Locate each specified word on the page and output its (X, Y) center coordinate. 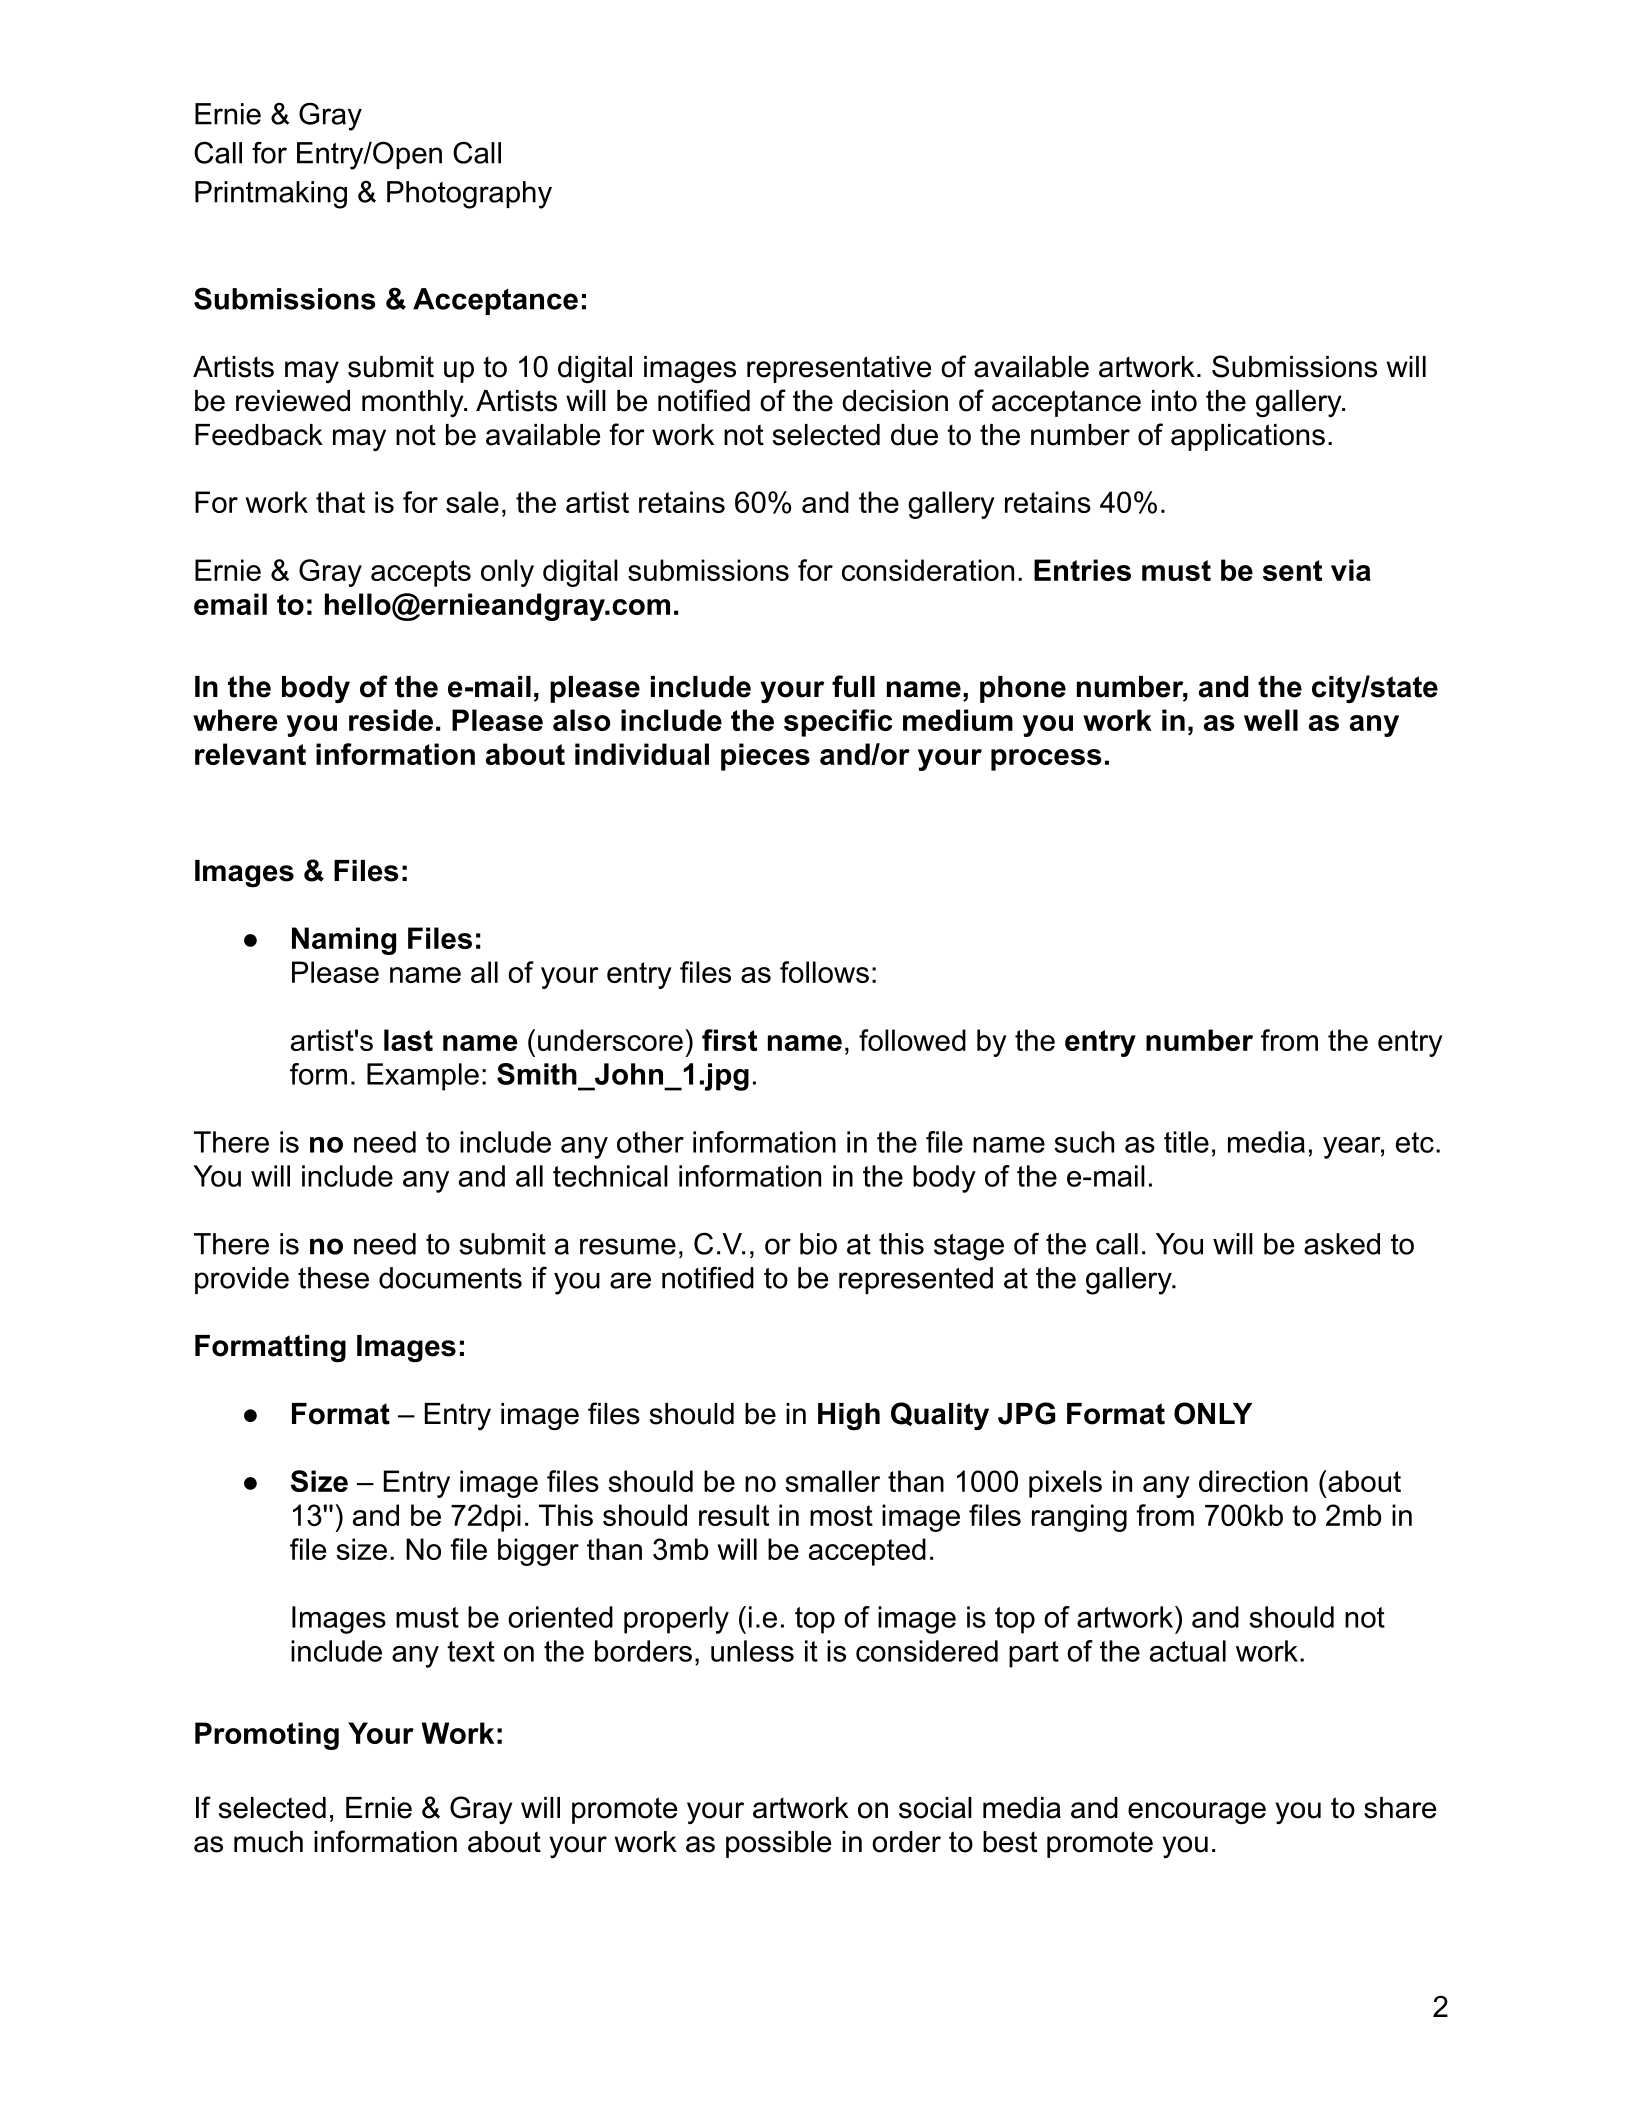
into (1174, 401)
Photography (469, 195)
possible (778, 1844)
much (268, 1842)
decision (895, 401)
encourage (1197, 1813)
